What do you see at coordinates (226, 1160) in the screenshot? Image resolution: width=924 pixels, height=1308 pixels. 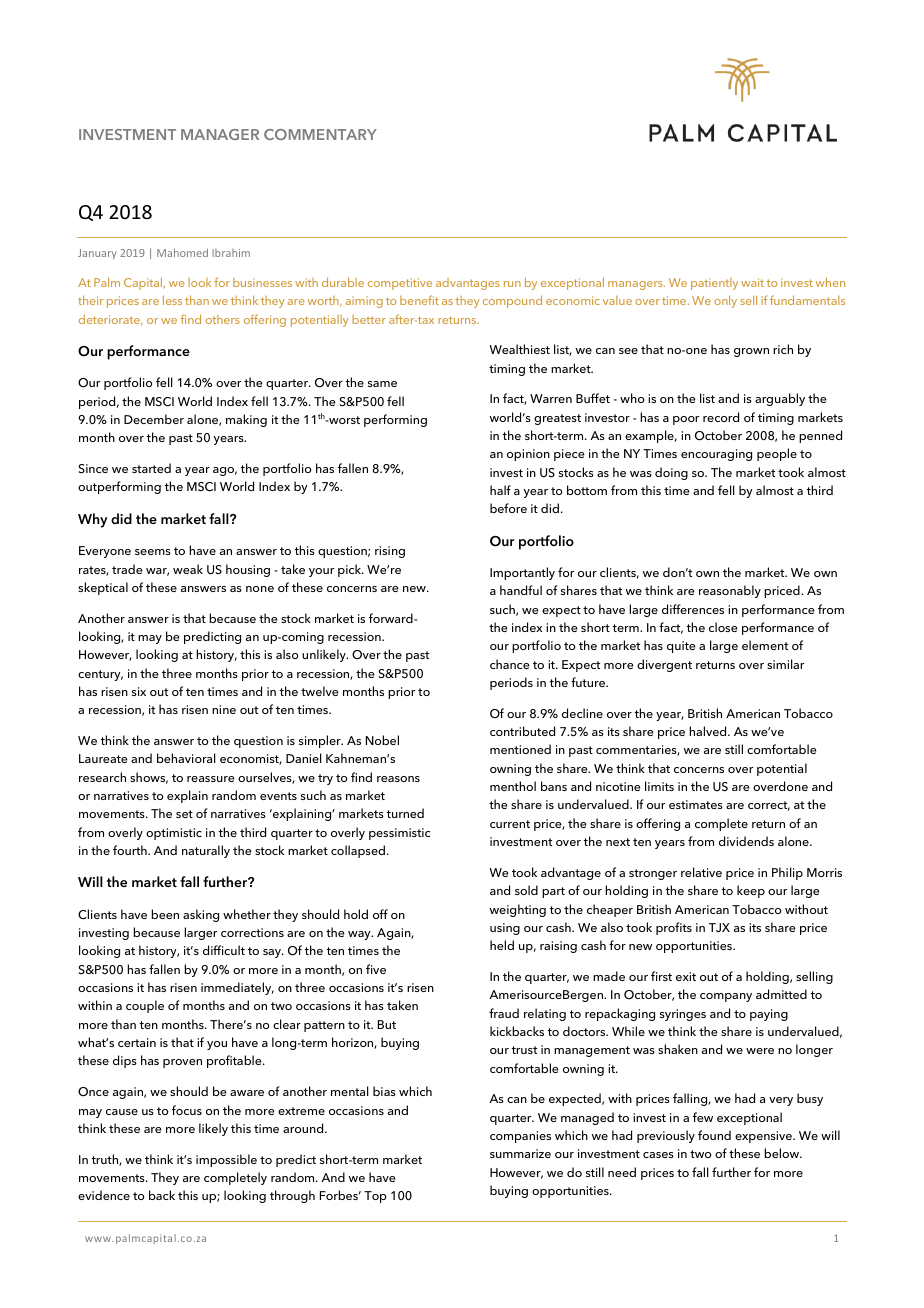 I see `impossible` at bounding box center [226, 1160].
